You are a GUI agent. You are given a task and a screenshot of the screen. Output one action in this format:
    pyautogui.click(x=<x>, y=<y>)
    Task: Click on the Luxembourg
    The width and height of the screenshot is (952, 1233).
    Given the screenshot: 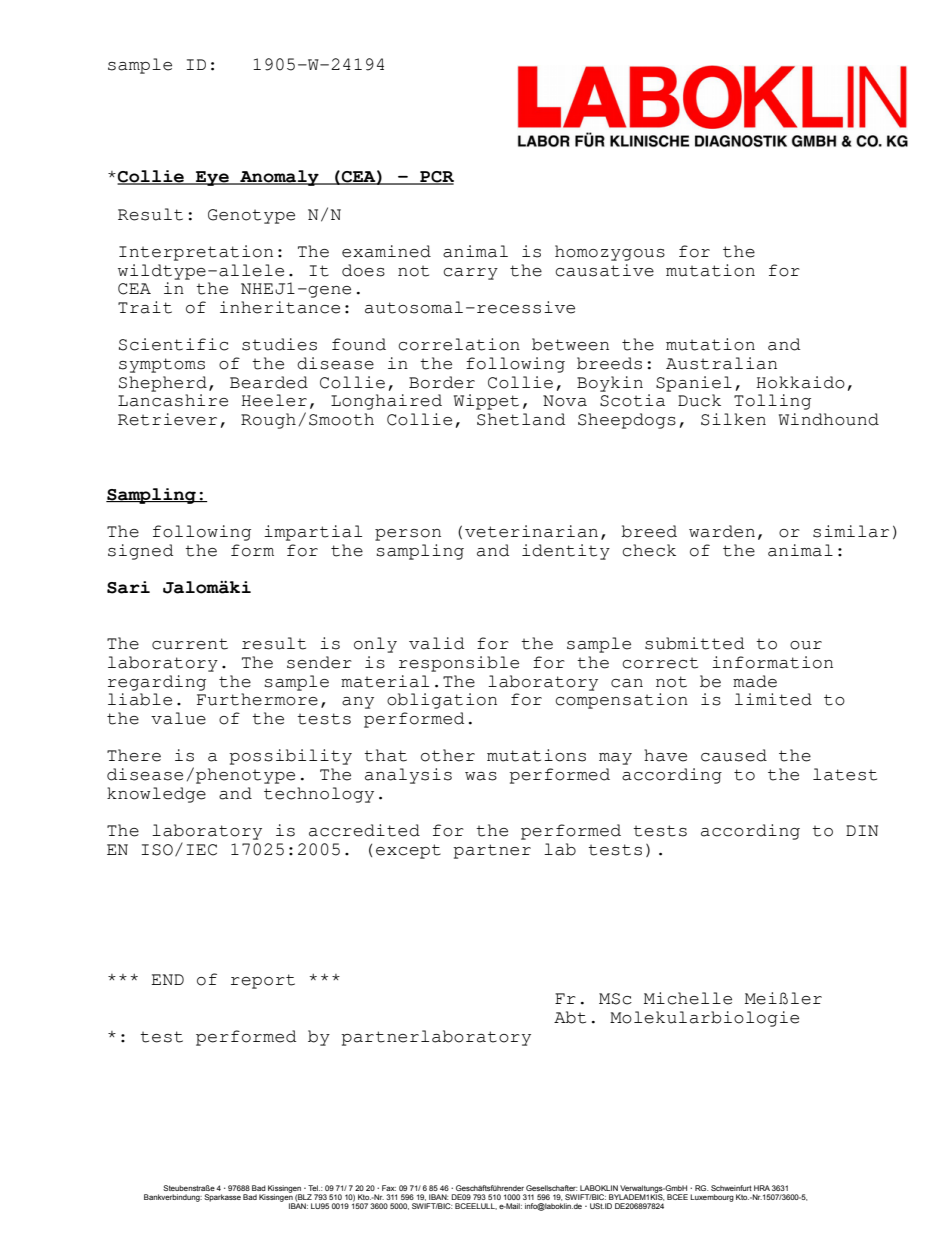 What is the action you would take?
    pyautogui.click(x=712, y=1198)
